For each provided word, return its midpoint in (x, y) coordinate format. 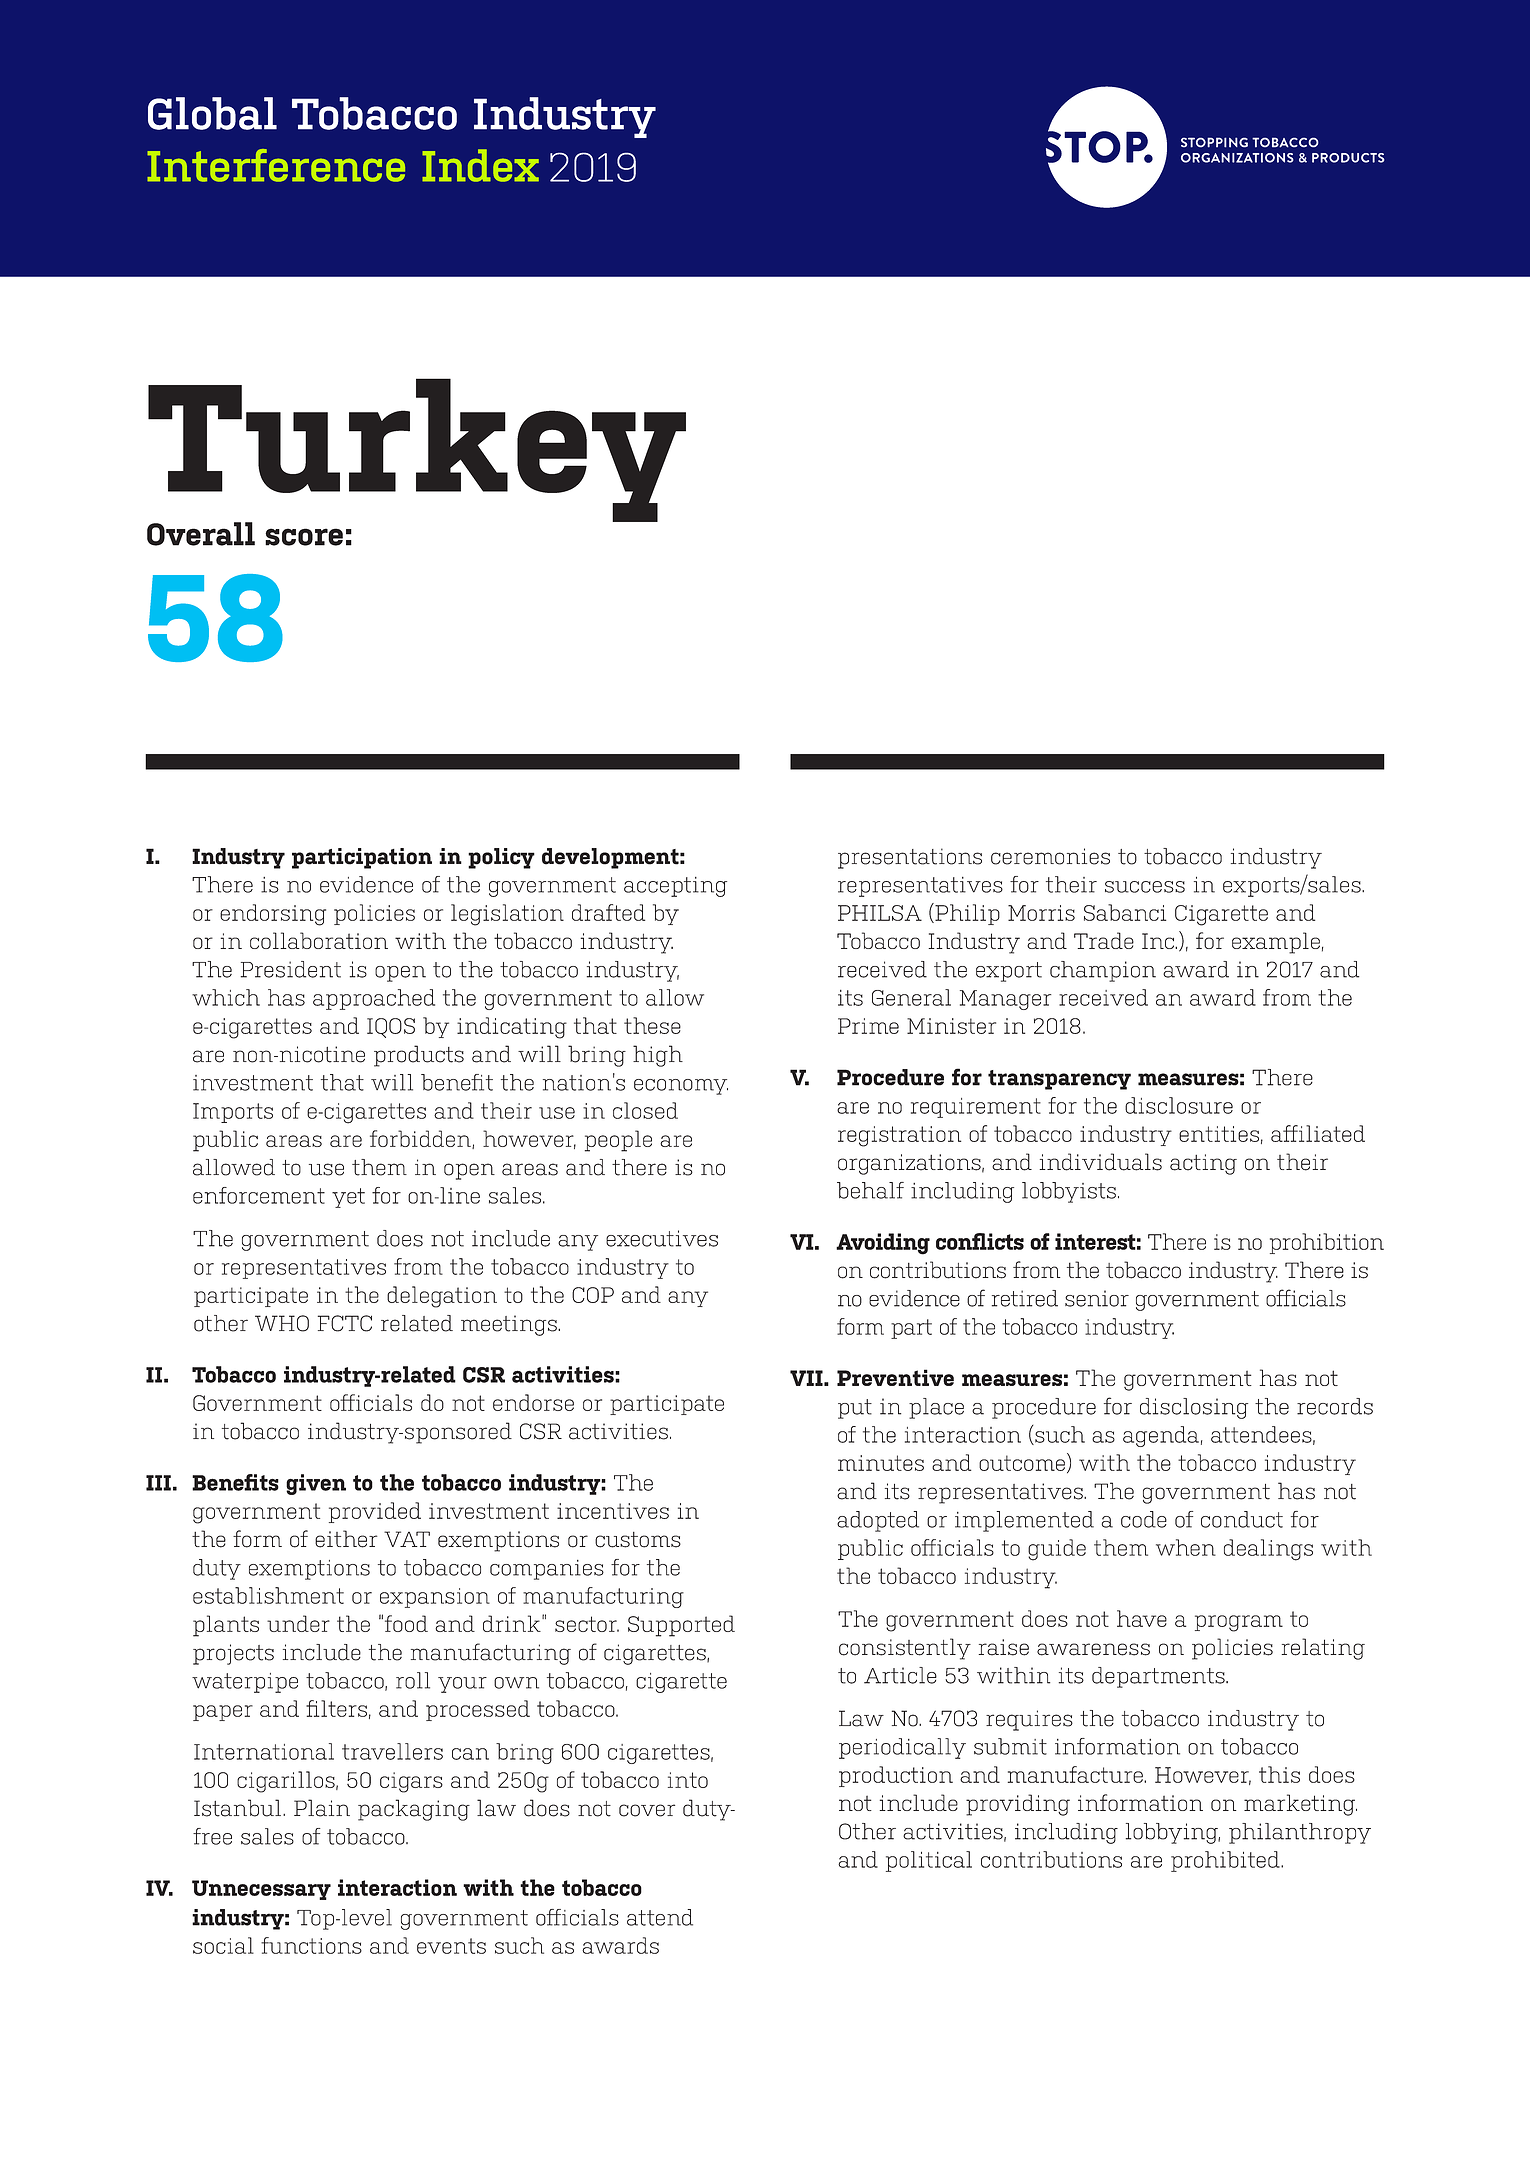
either (346, 1539)
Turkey (417, 451)
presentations (910, 858)
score (304, 537)
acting (1203, 1164)
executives (662, 1238)
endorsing (273, 915)
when (1186, 1547)
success (1145, 887)
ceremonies (1050, 856)
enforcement (259, 1195)
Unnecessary (261, 1890)
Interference (276, 165)
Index (480, 165)
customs (638, 1540)
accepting (675, 887)
